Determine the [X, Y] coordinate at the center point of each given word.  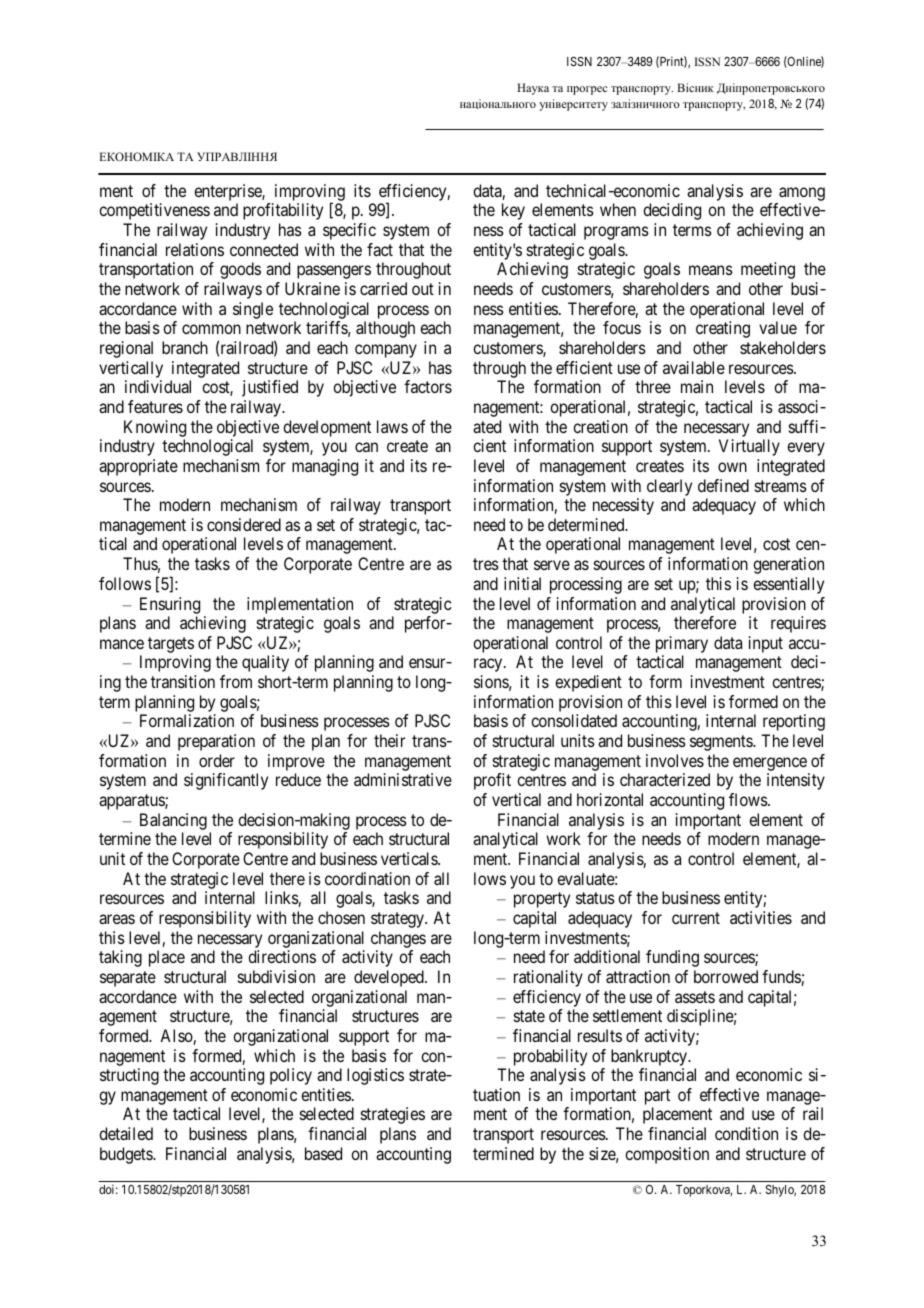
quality [265, 663]
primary [682, 644]
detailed [126, 1133]
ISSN [579, 61]
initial [522, 583]
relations [195, 249]
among [802, 194]
